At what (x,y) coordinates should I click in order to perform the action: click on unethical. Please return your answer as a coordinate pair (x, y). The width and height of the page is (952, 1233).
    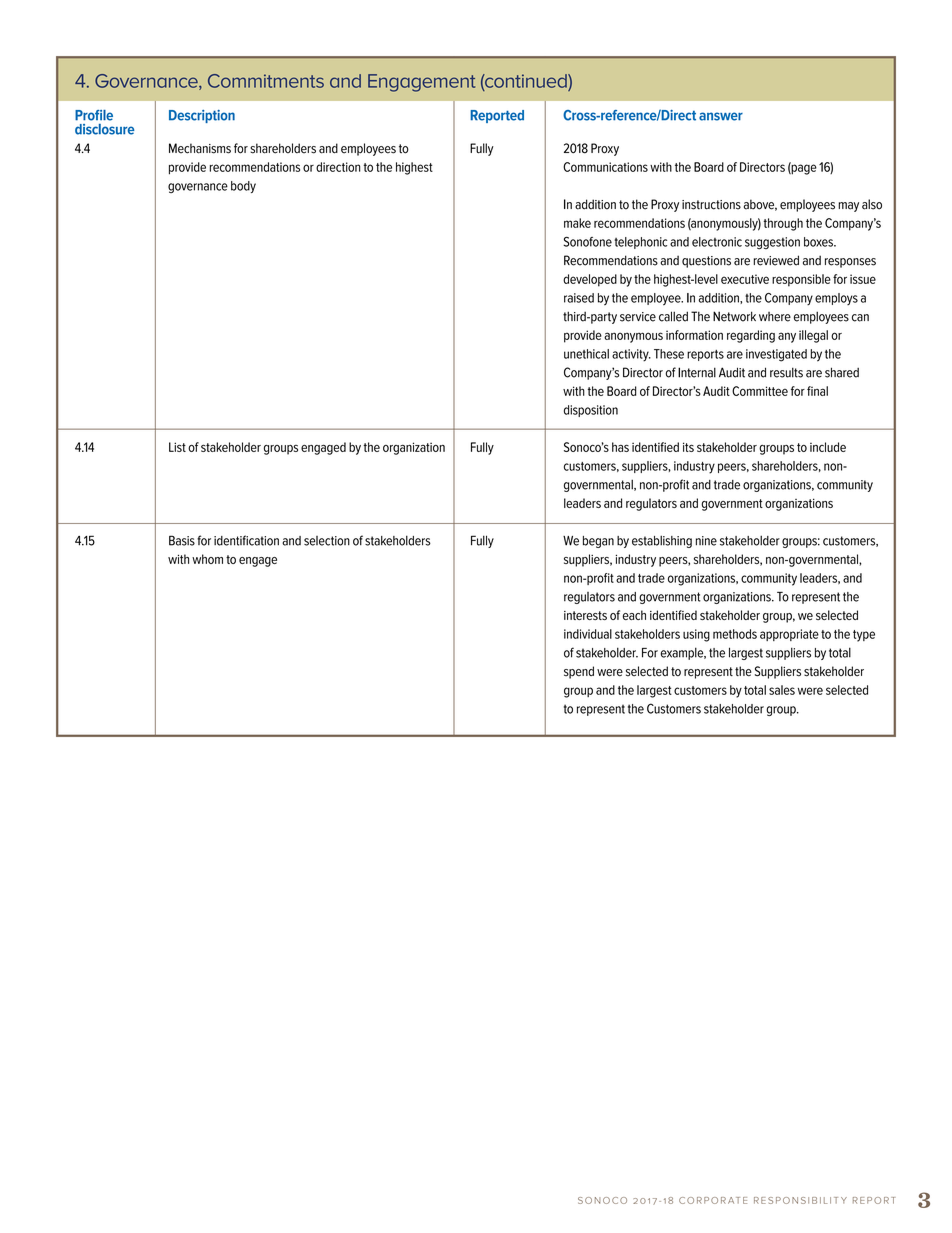
    Looking at the image, I should click on (586, 354).
